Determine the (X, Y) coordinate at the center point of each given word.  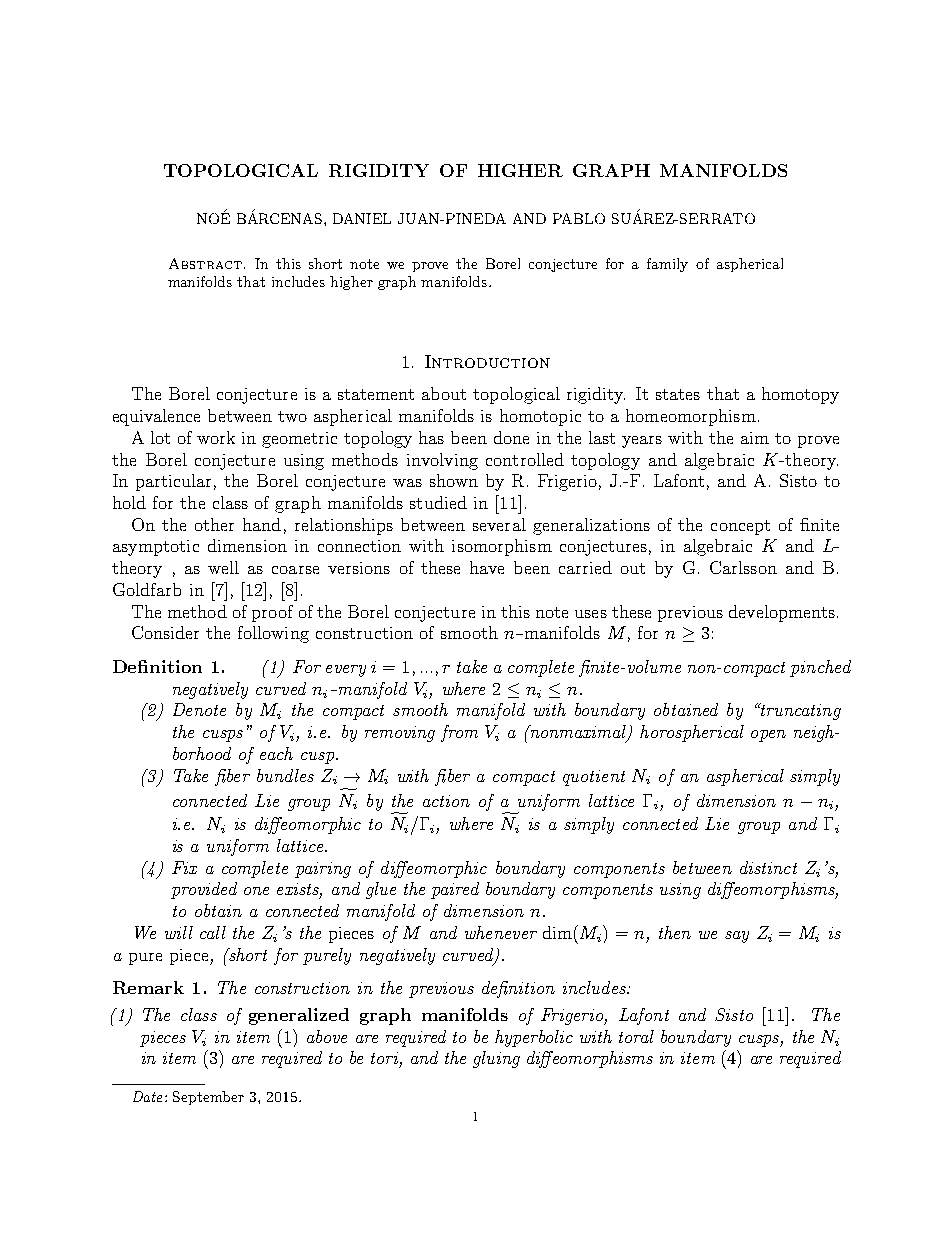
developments (782, 613)
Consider (165, 632)
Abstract (205, 263)
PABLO (579, 218)
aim (755, 438)
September (208, 1098)
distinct (768, 867)
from (459, 733)
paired (455, 890)
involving (442, 461)
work (216, 437)
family (667, 265)
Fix (184, 867)
